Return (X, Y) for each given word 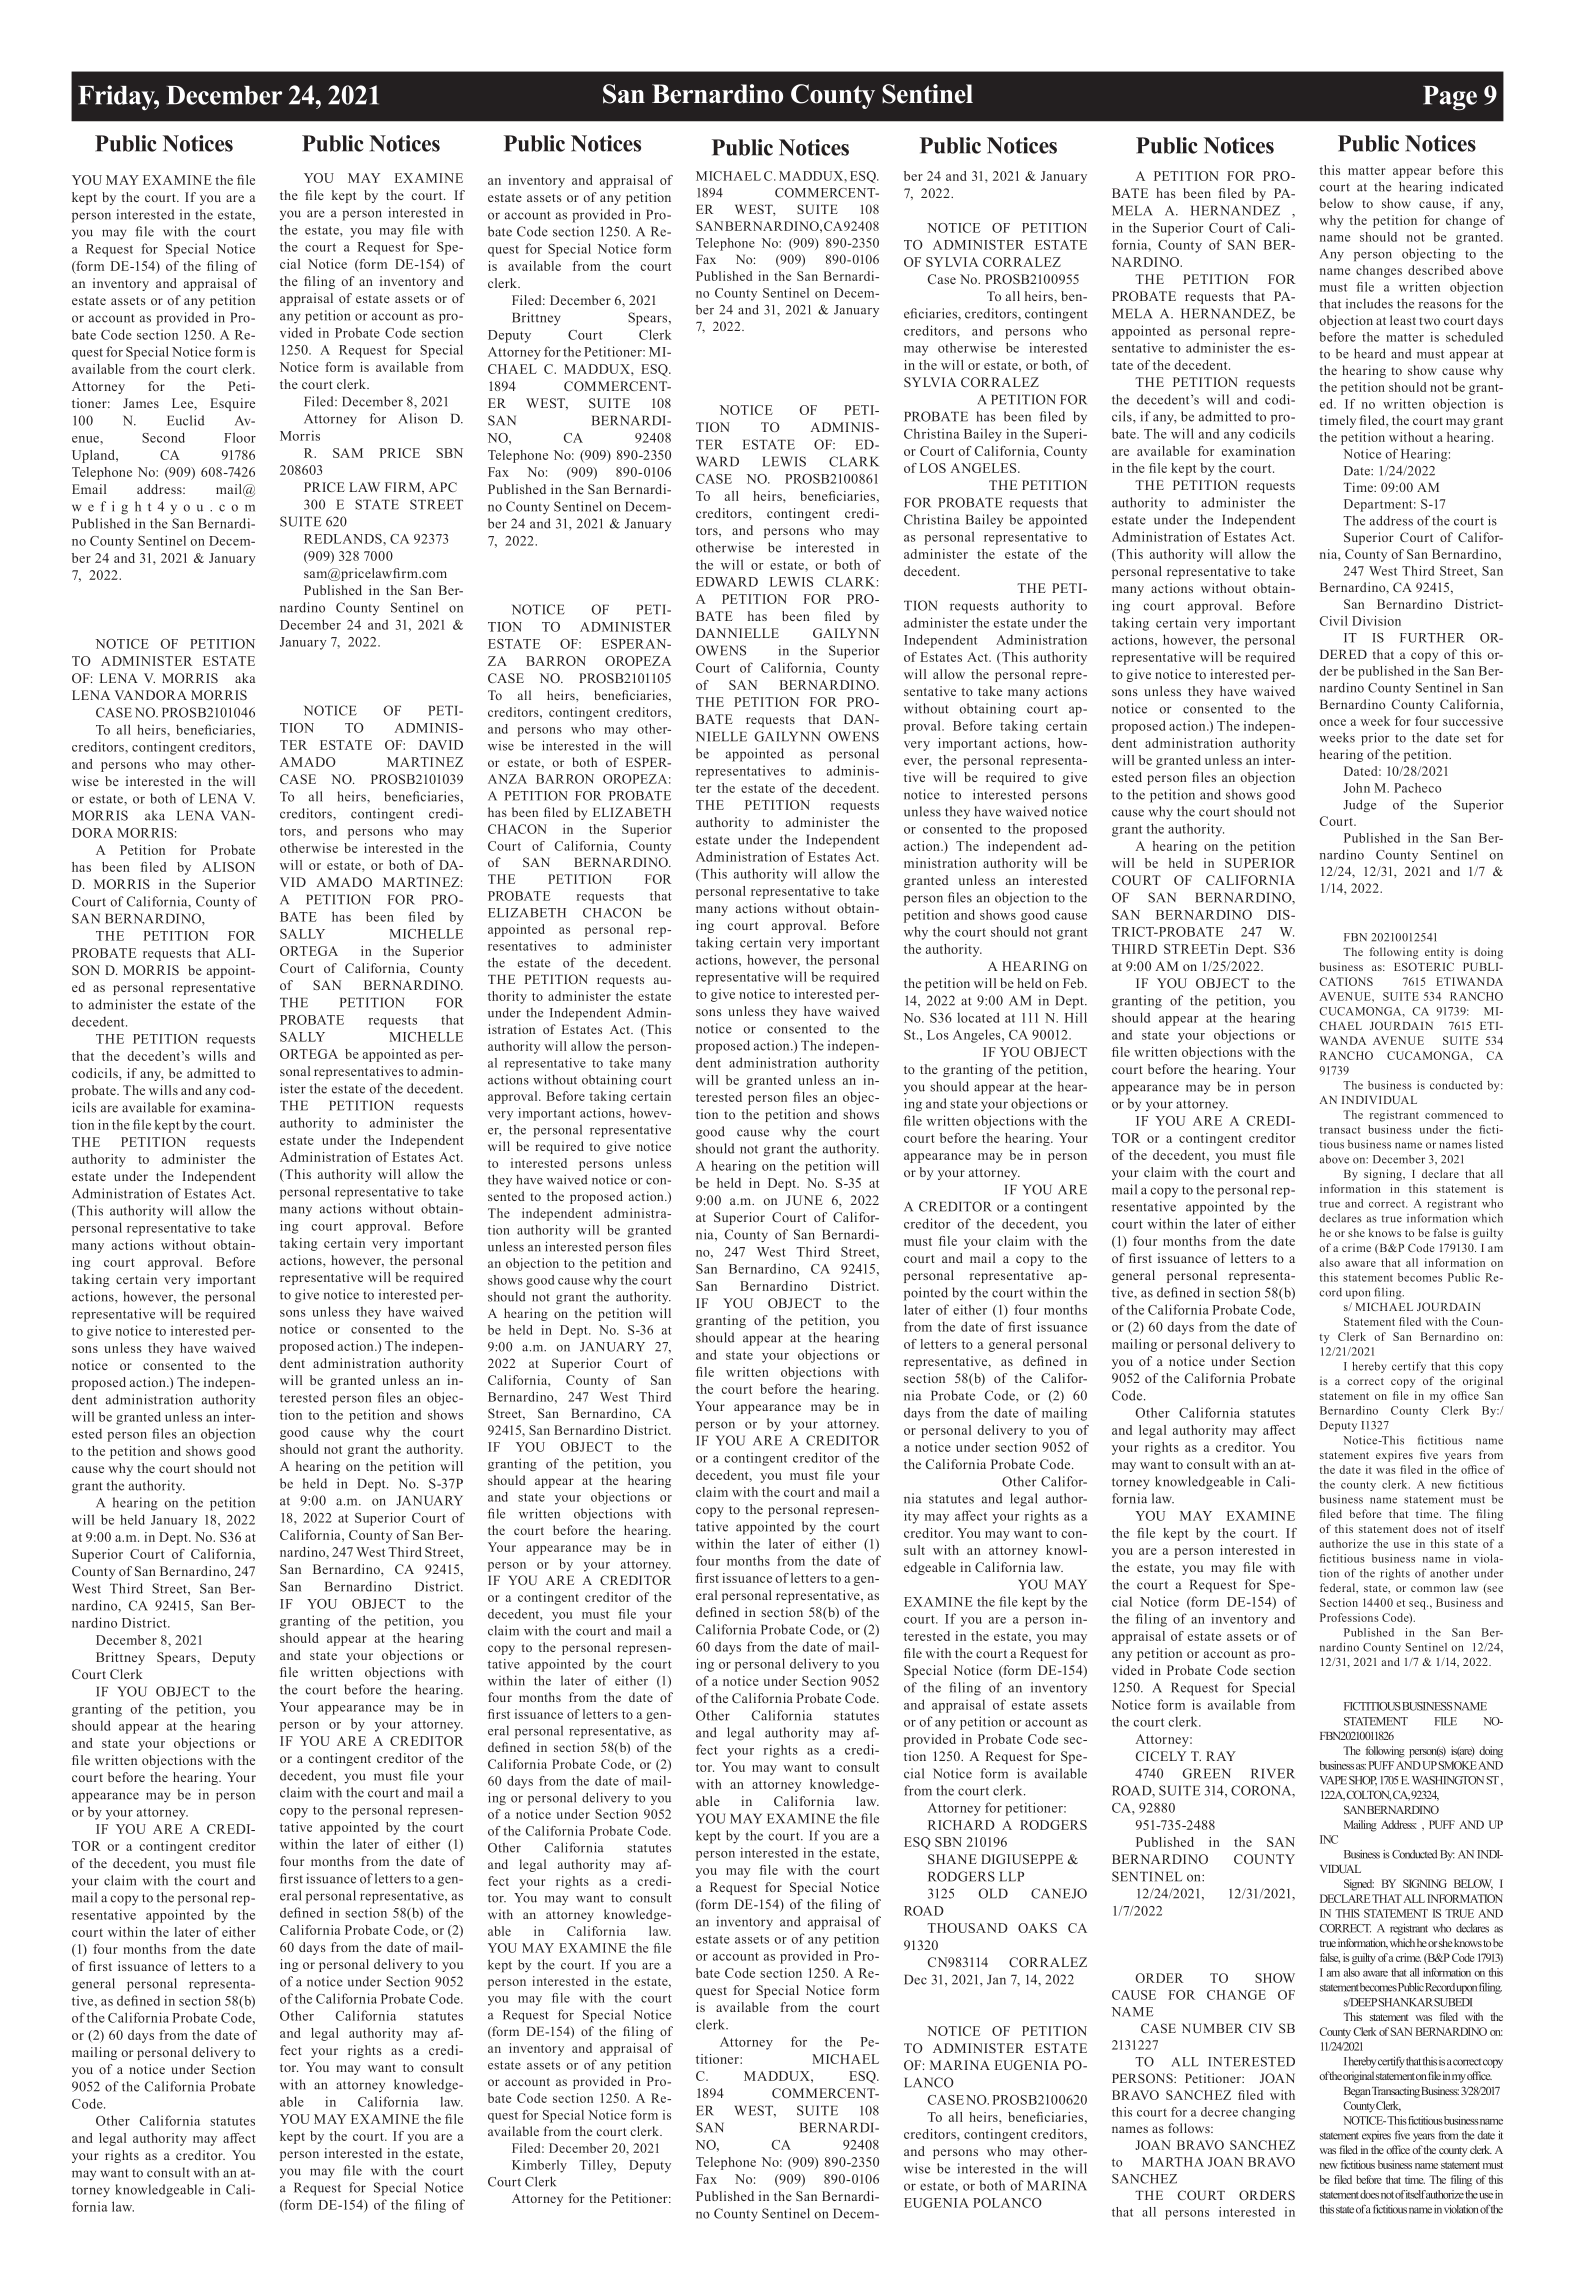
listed (1489, 1144)
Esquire (232, 404)
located (978, 1017)
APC (443, 487)
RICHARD (961, 1825)
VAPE (1333, 1780)
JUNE (804, 1200)
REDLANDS (344, 539)
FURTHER (1432, 638)
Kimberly (539, 2166)
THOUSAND (967, 1928)
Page (1450, 98)
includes (1369, 303)
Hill (1076, 1017)
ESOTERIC (1424, 966)
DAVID (441, 745)
